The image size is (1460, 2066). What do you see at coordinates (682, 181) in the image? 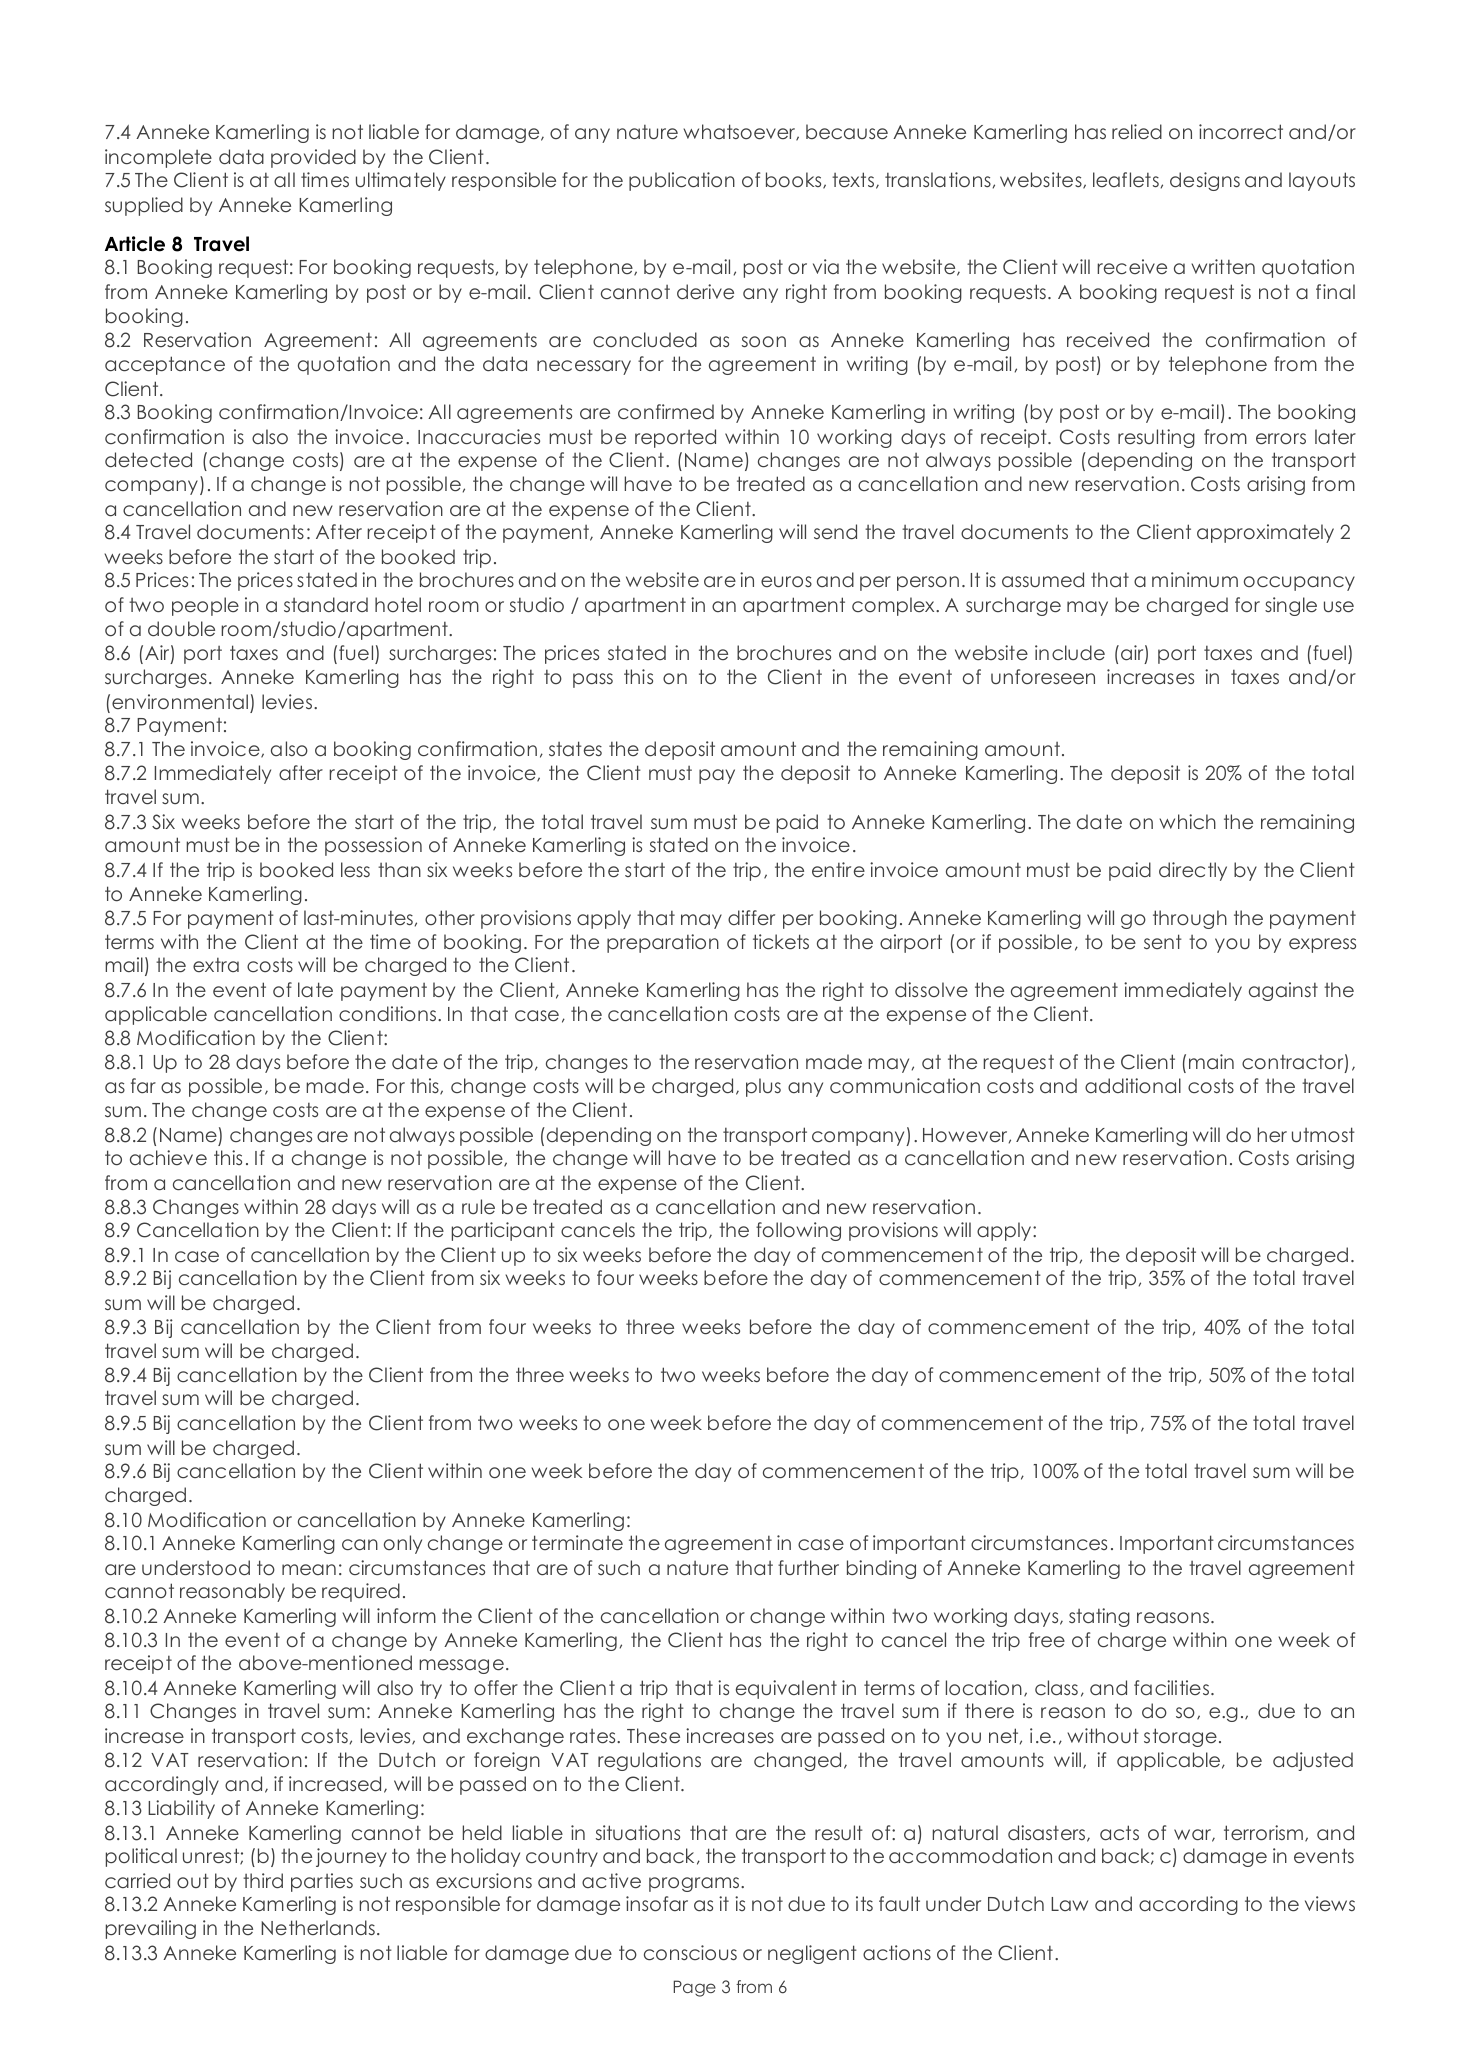
I see `publication` at bounding box center [682, 181].
